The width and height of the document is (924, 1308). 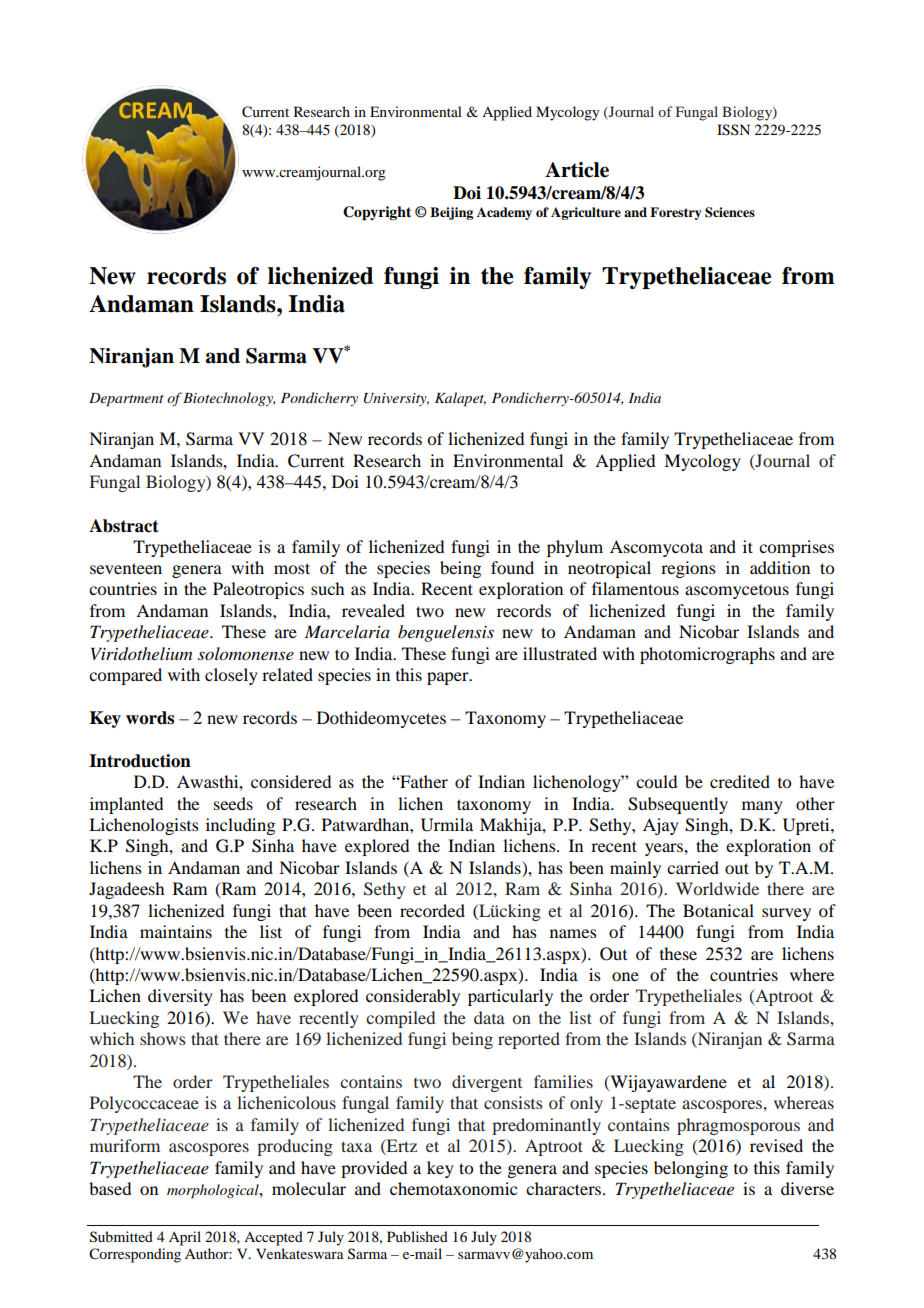 What do you see at coordinates (432, 910) in the document?
I see `recorded` at bounding box center [432, 910].
